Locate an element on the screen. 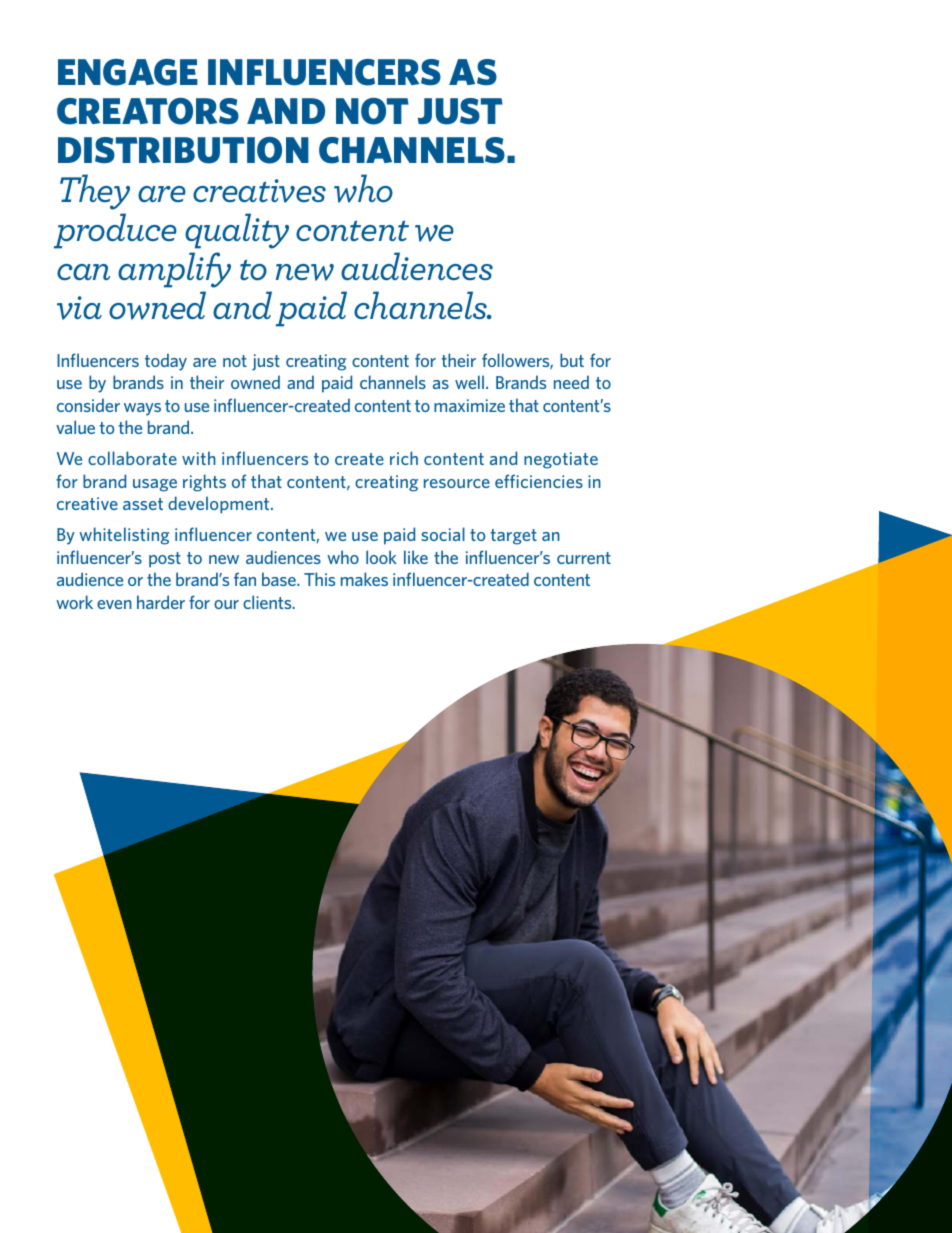  maximize is located at coordinates (469, 405).
